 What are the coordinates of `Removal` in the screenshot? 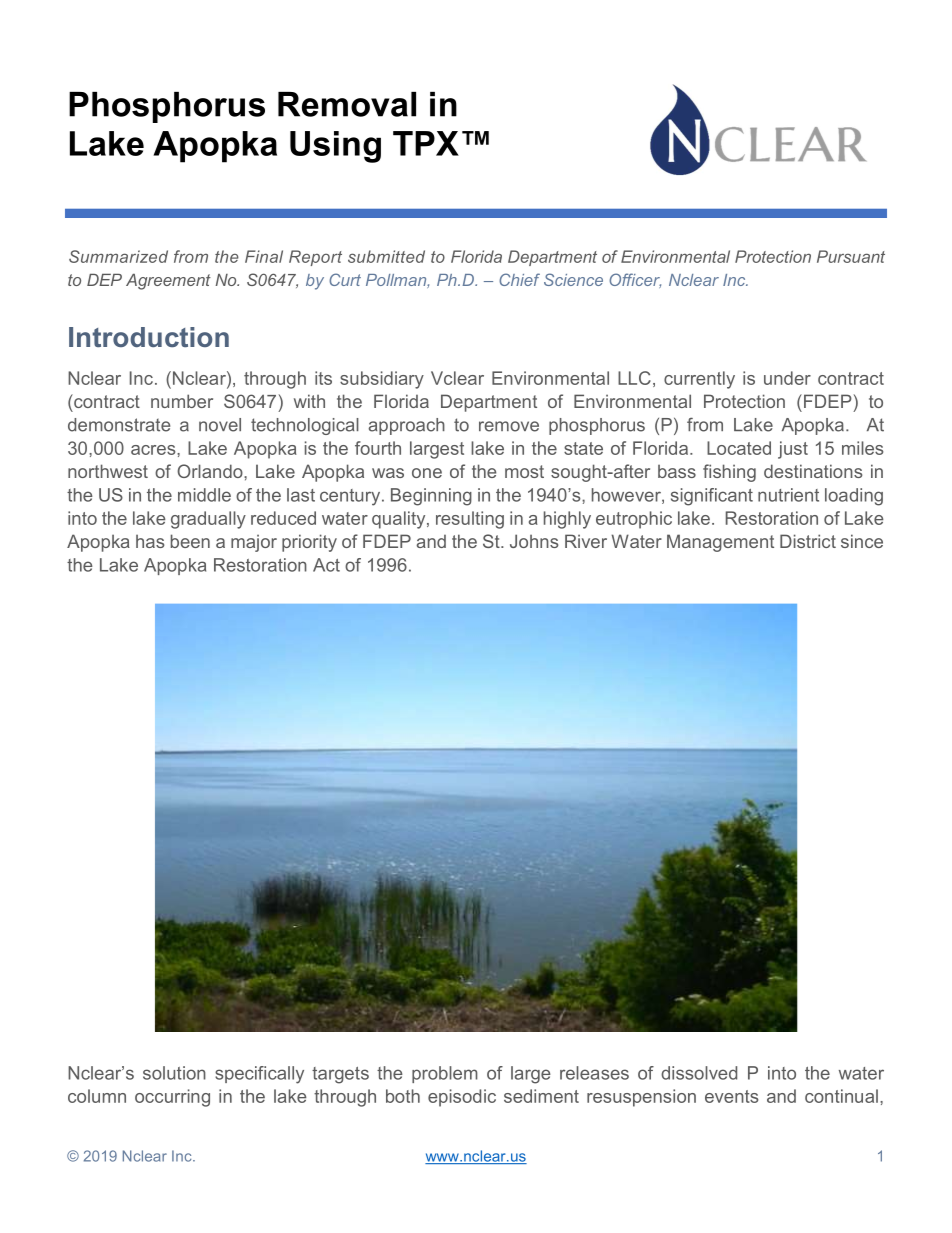 It's located at (347, 104).
